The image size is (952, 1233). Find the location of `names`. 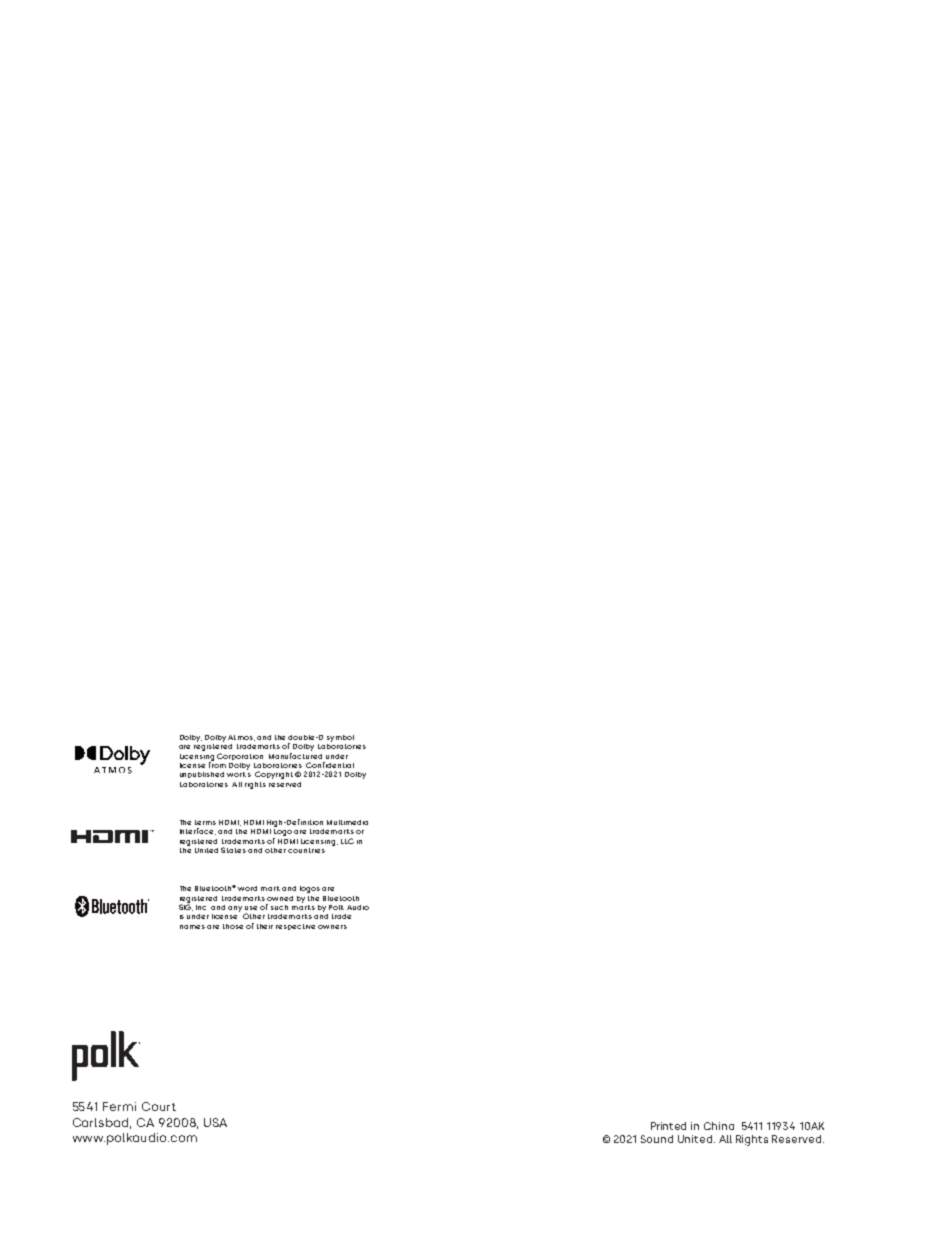

names is located at coordinates (192, 927).
